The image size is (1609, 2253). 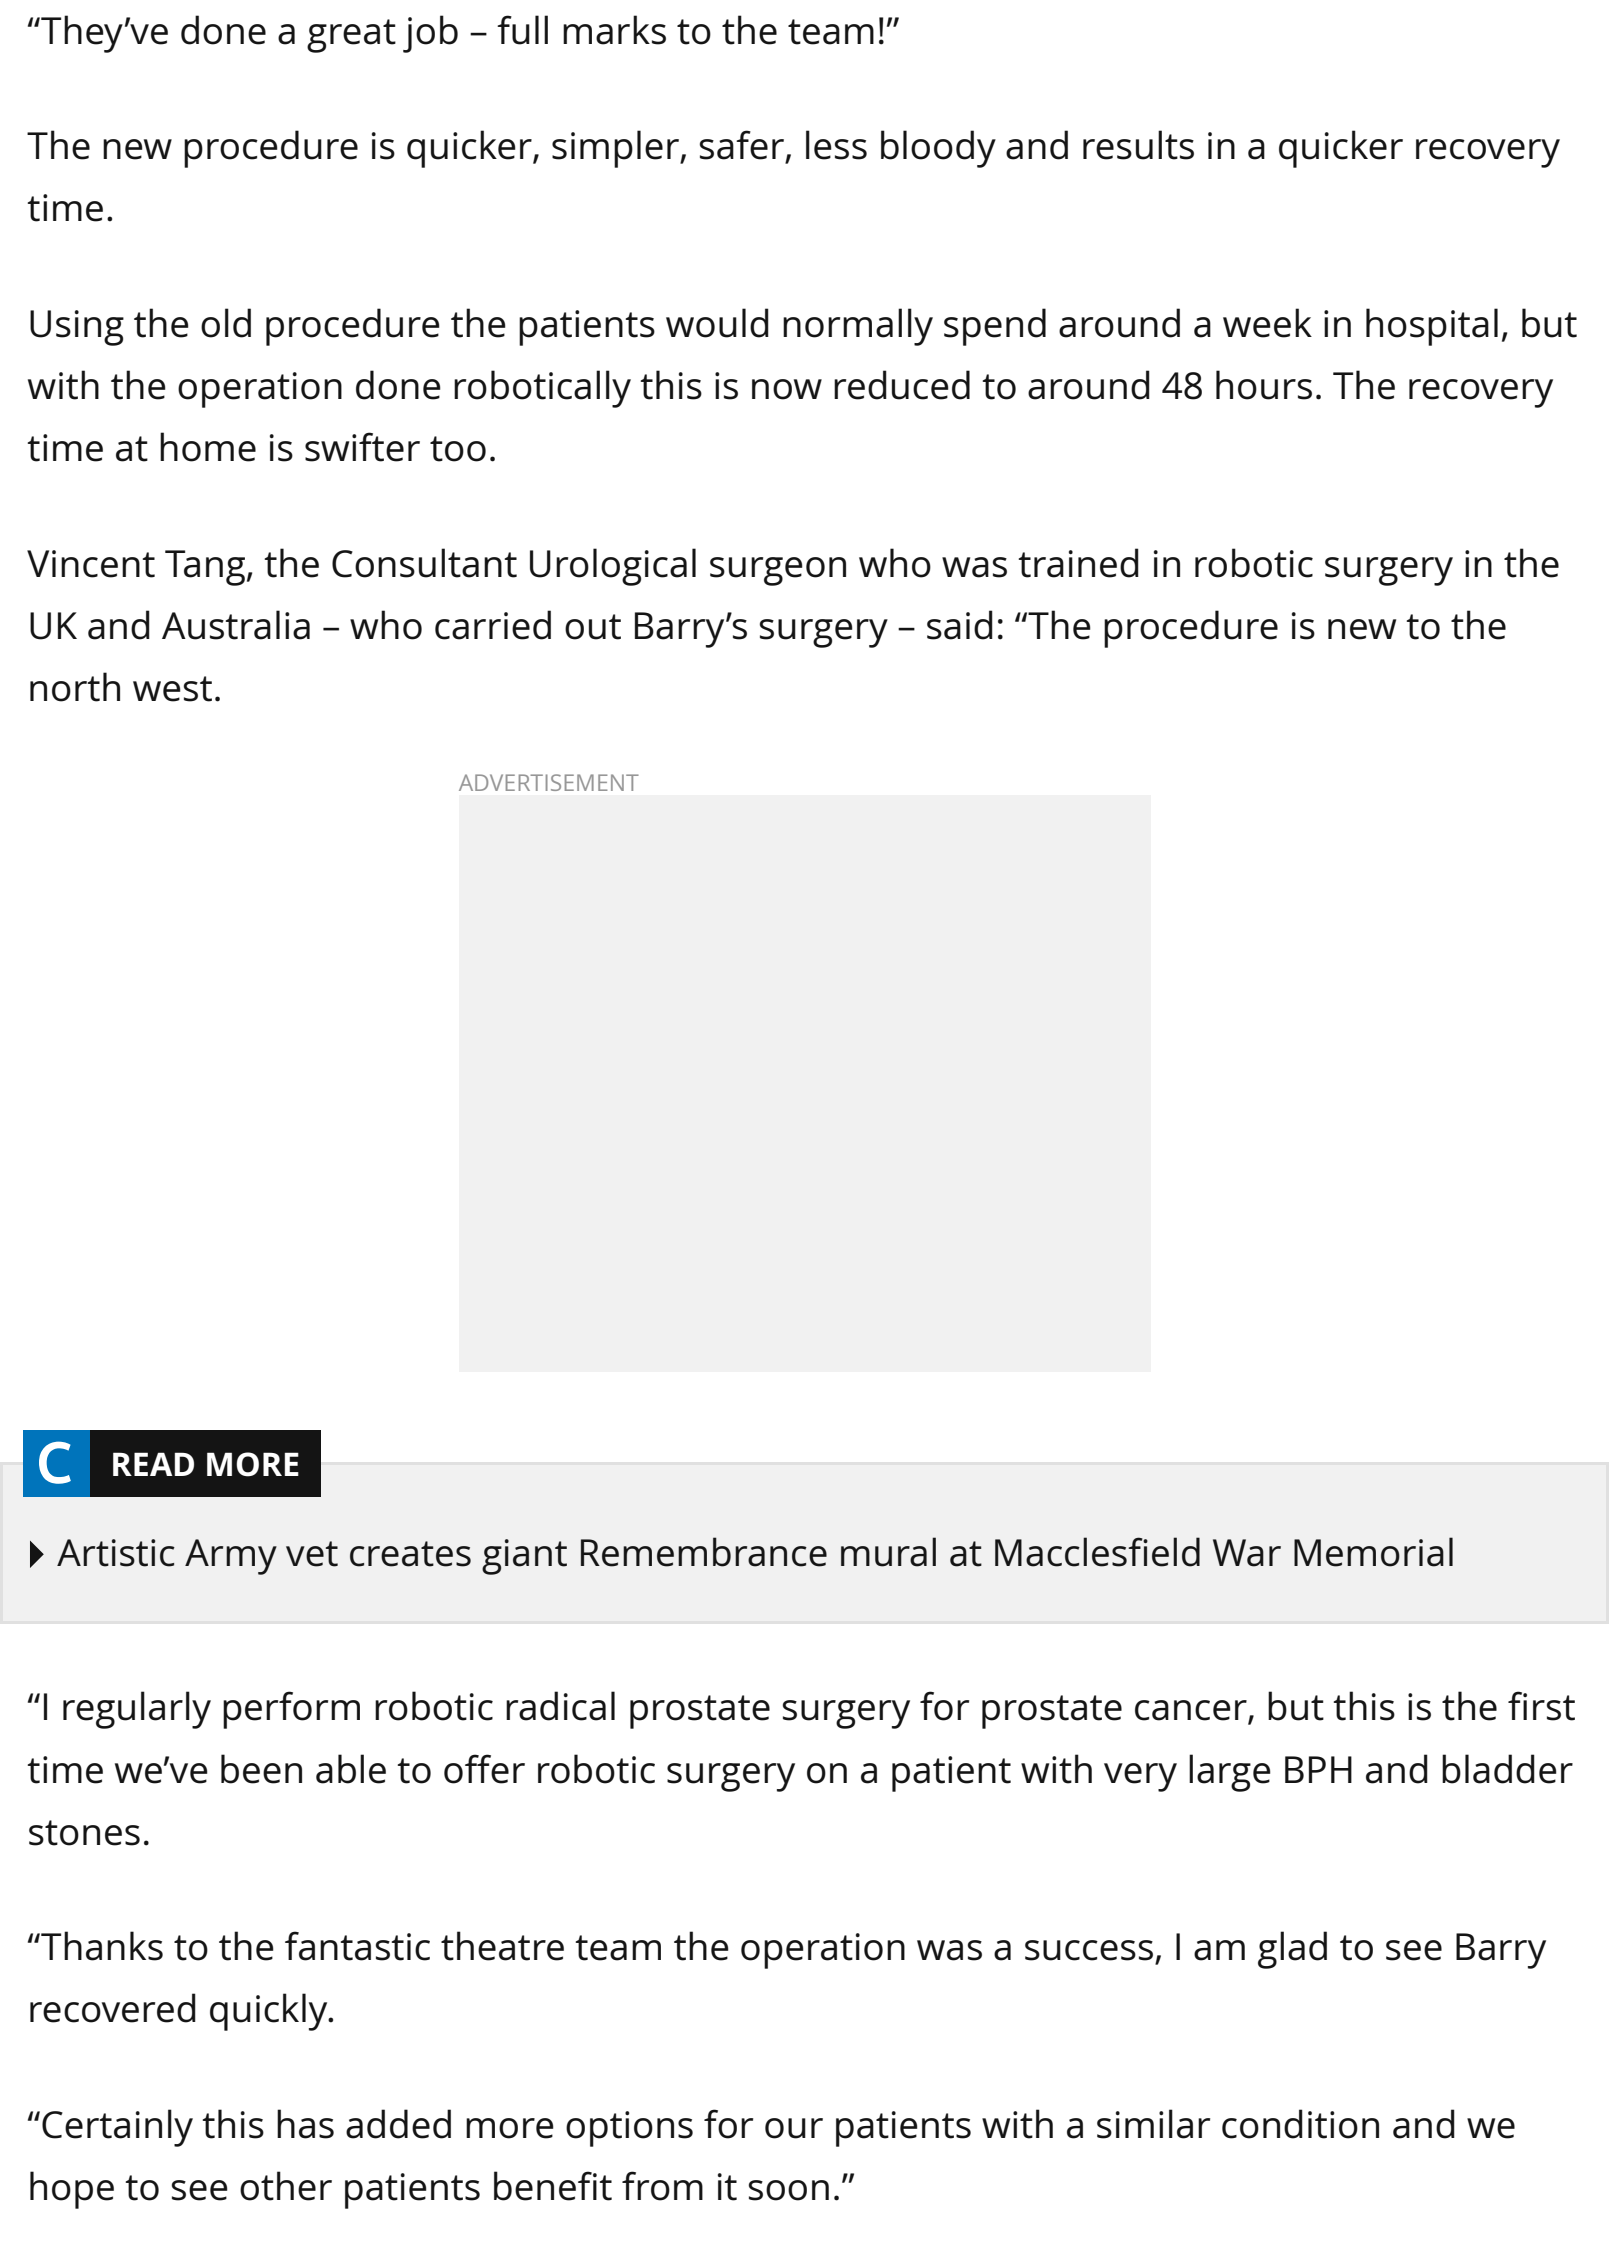 I want to click on ADVERTISEMENT, so click(x=549, y=782).
